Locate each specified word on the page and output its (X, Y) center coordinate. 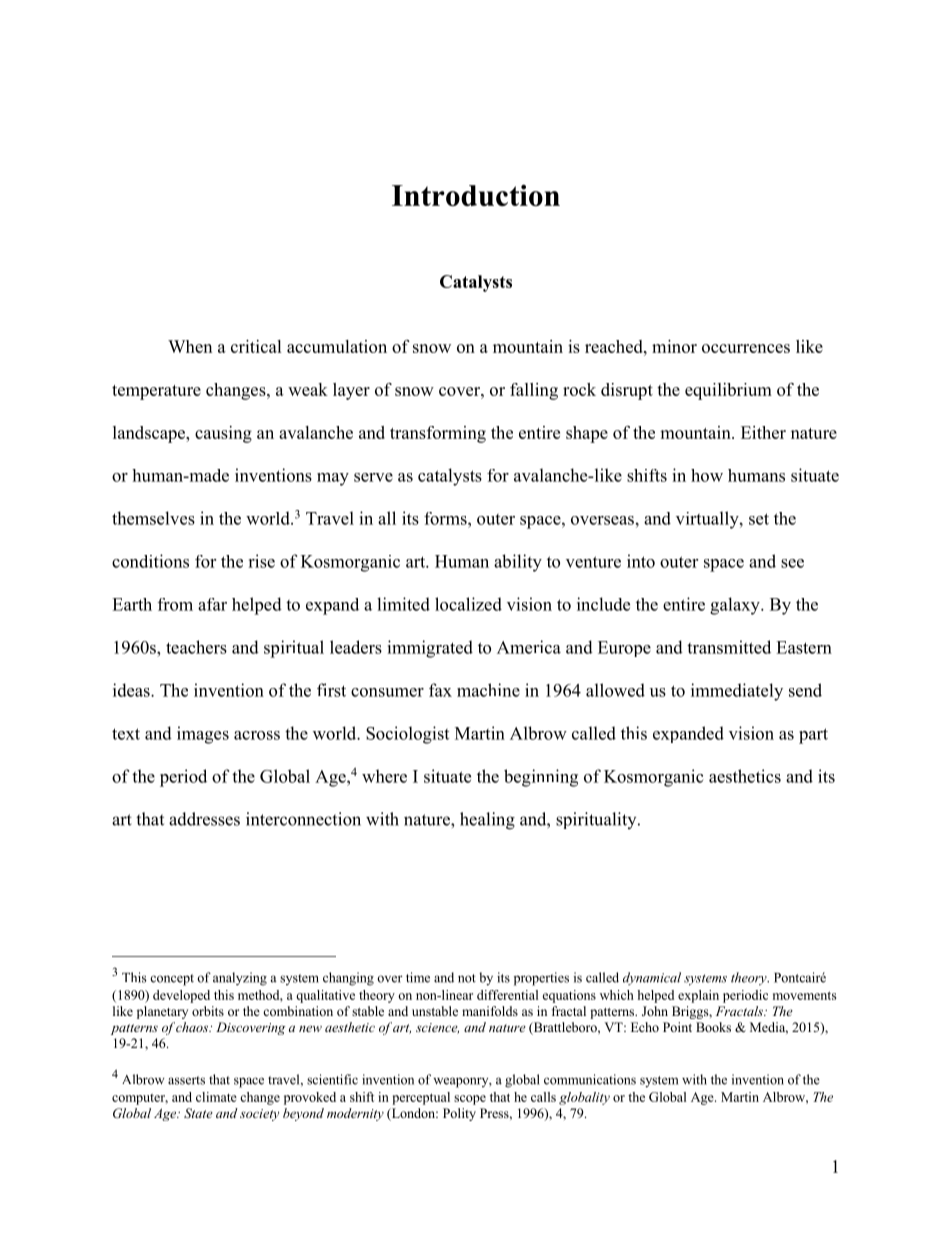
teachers (196, 647)
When (190, 346)
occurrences (746, 348)
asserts (186, 1080)
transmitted (729, 647)
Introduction (476, 195)
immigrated (430, 649)
